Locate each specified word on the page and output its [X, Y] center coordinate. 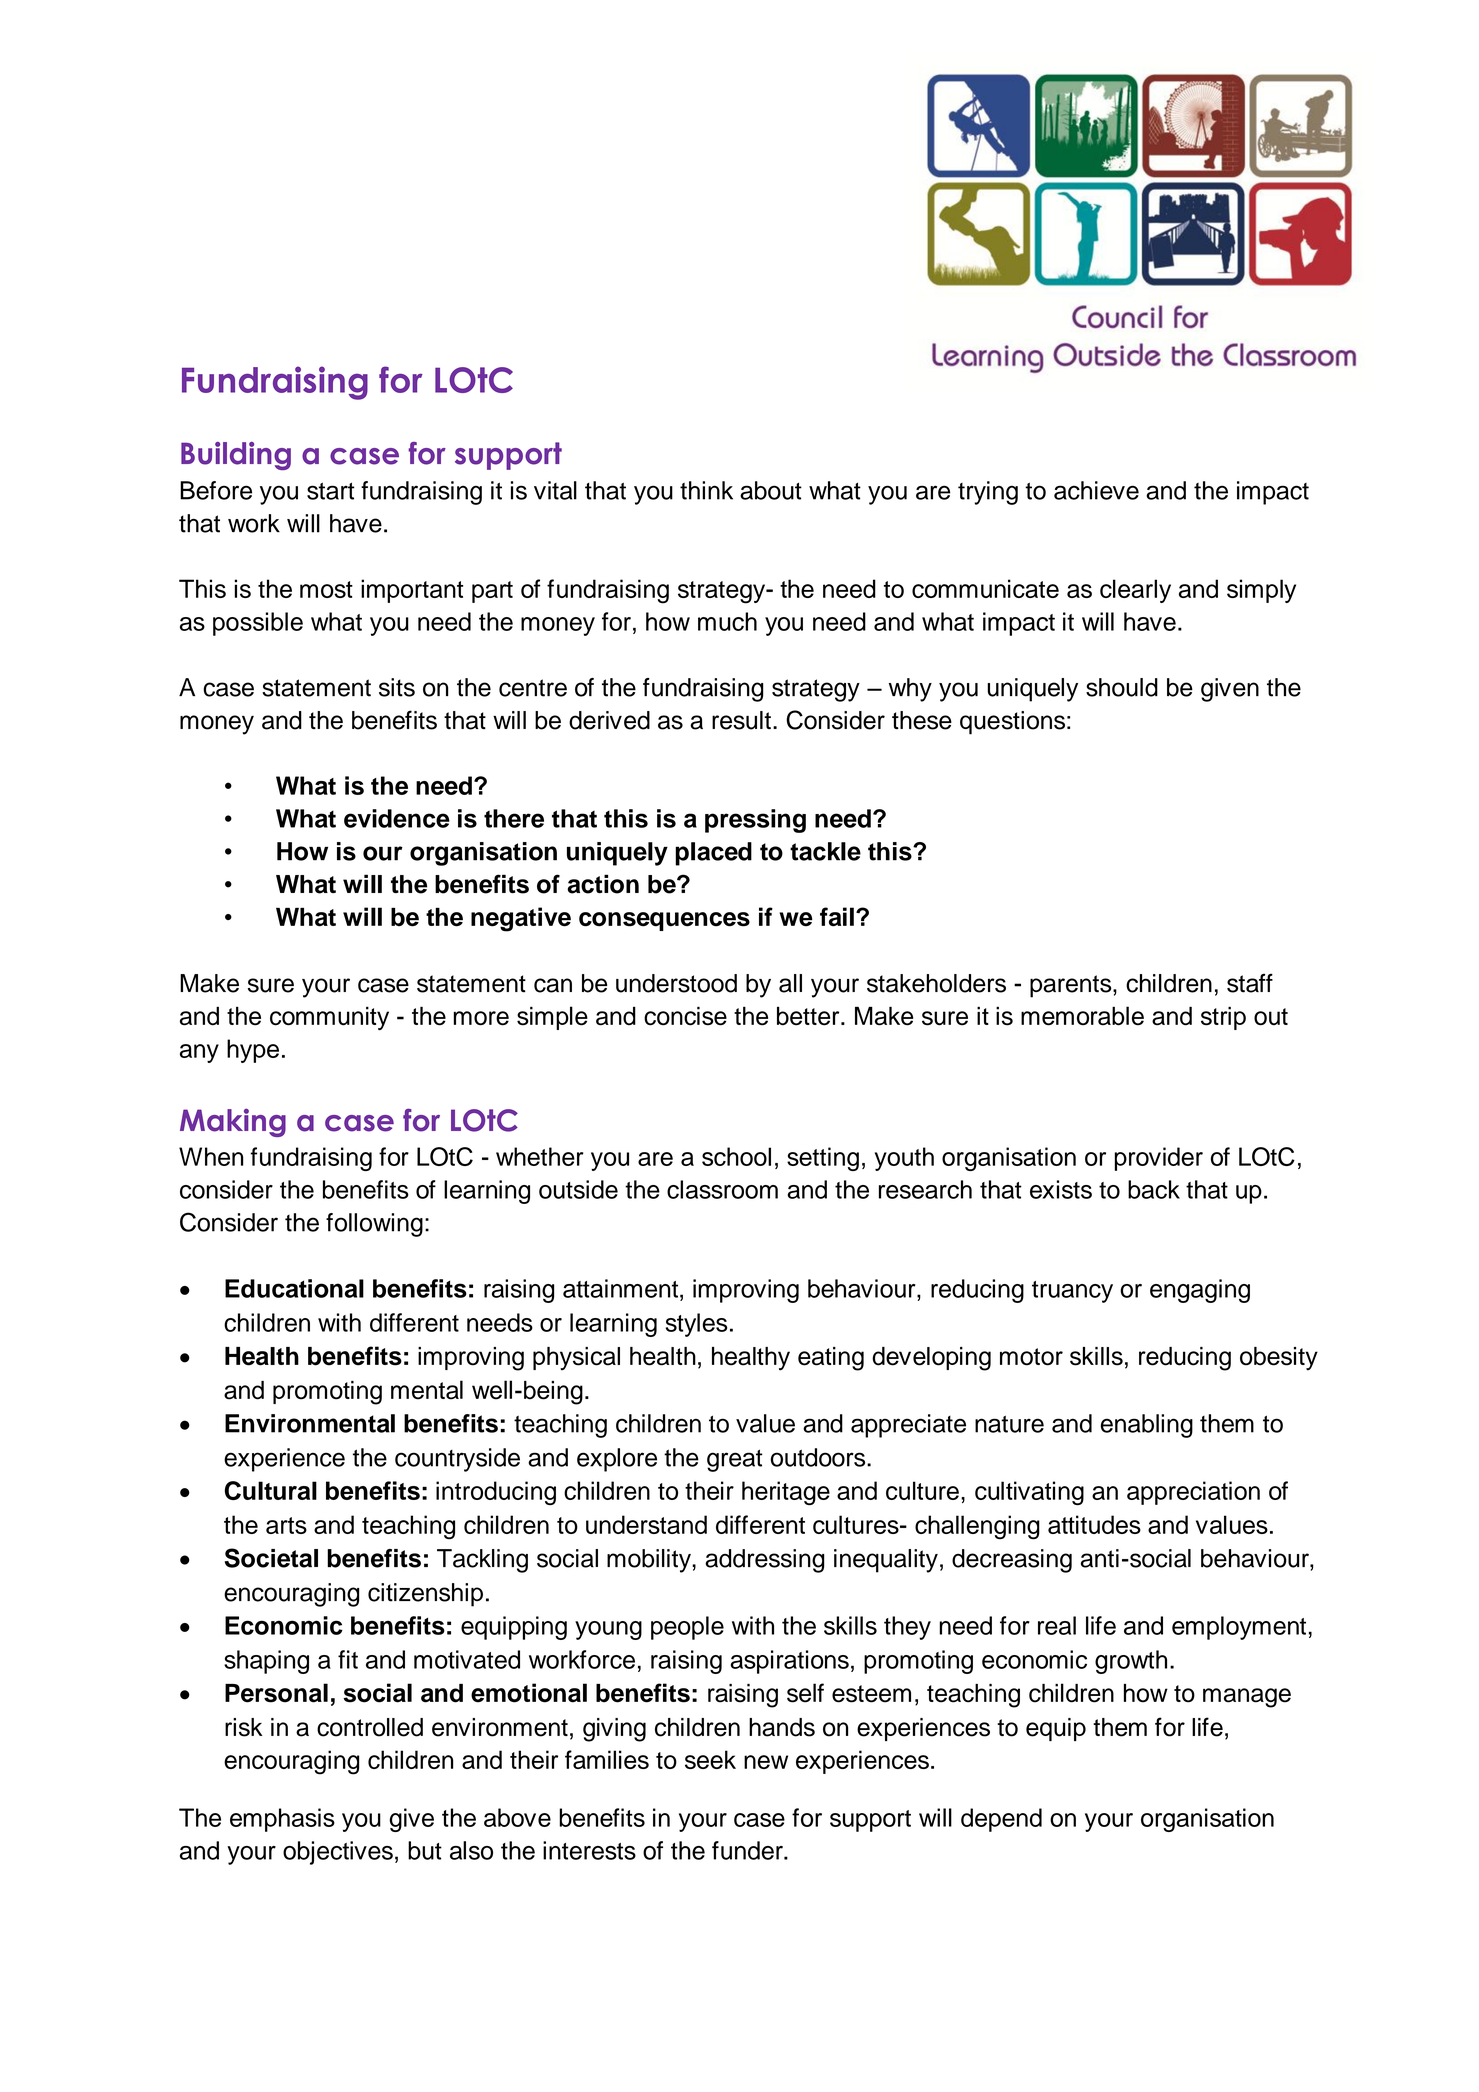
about [771, 490]
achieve [1096, 490]
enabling [1147, 1426]
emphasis [282, 1820]
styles [696, 1325]
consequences [664, 921]
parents [1072, 986]
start [330, 491]
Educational [294, 1288]
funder [748, 1850]
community [329, 1018]
